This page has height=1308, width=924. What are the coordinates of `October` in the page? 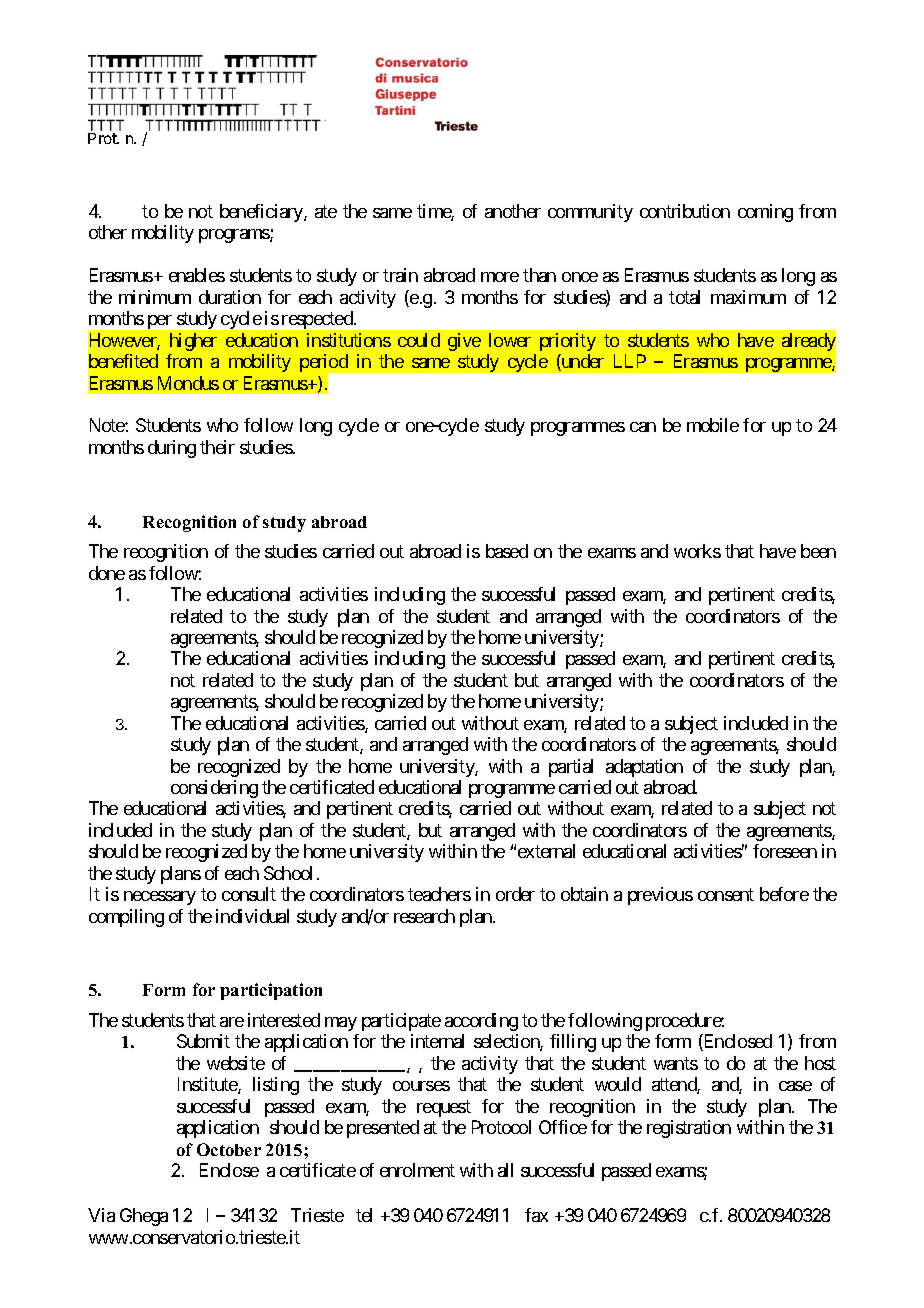 It's located at (229, 1149).
